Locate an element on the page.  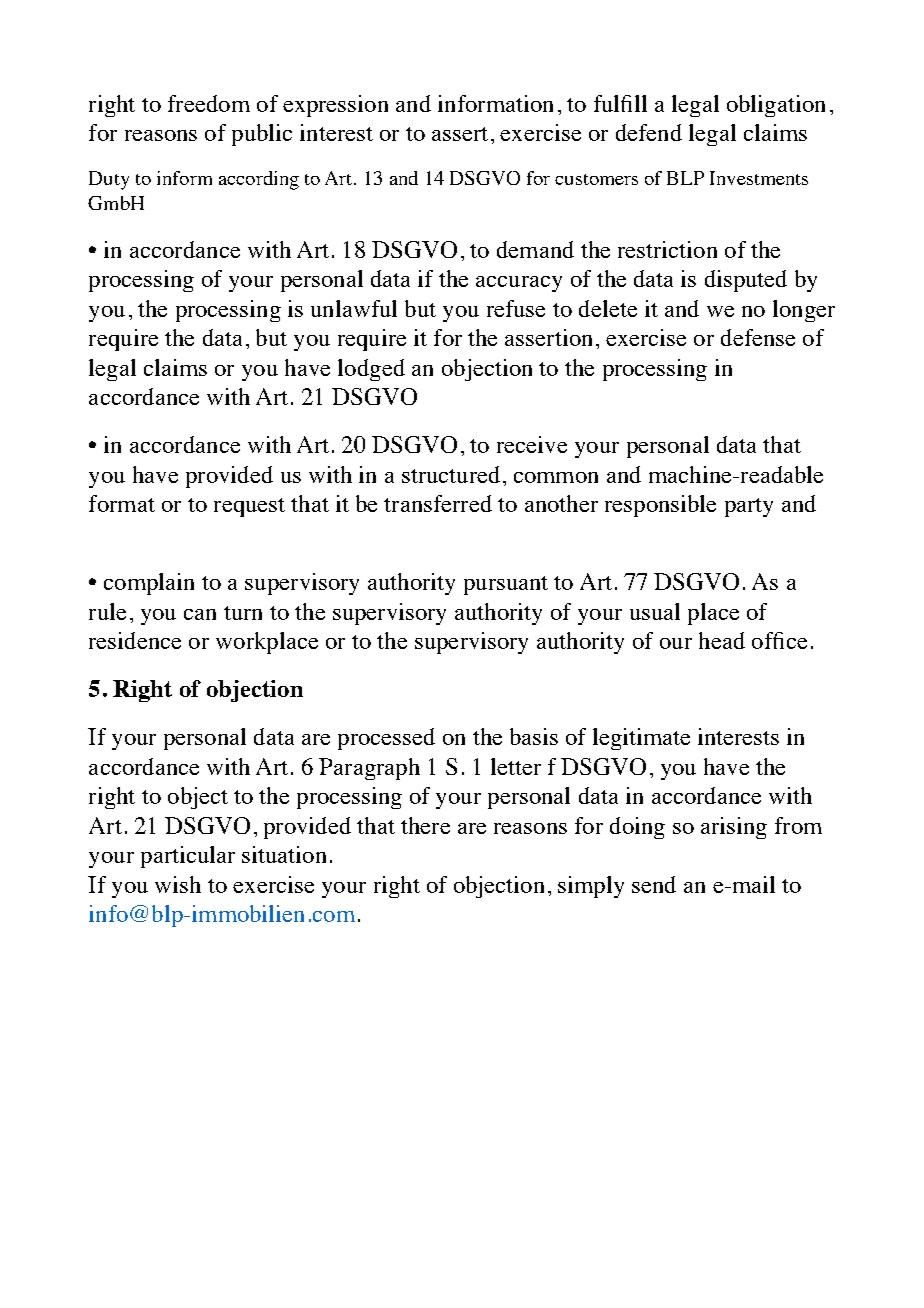
expression is located at coordinates (335, 106).
